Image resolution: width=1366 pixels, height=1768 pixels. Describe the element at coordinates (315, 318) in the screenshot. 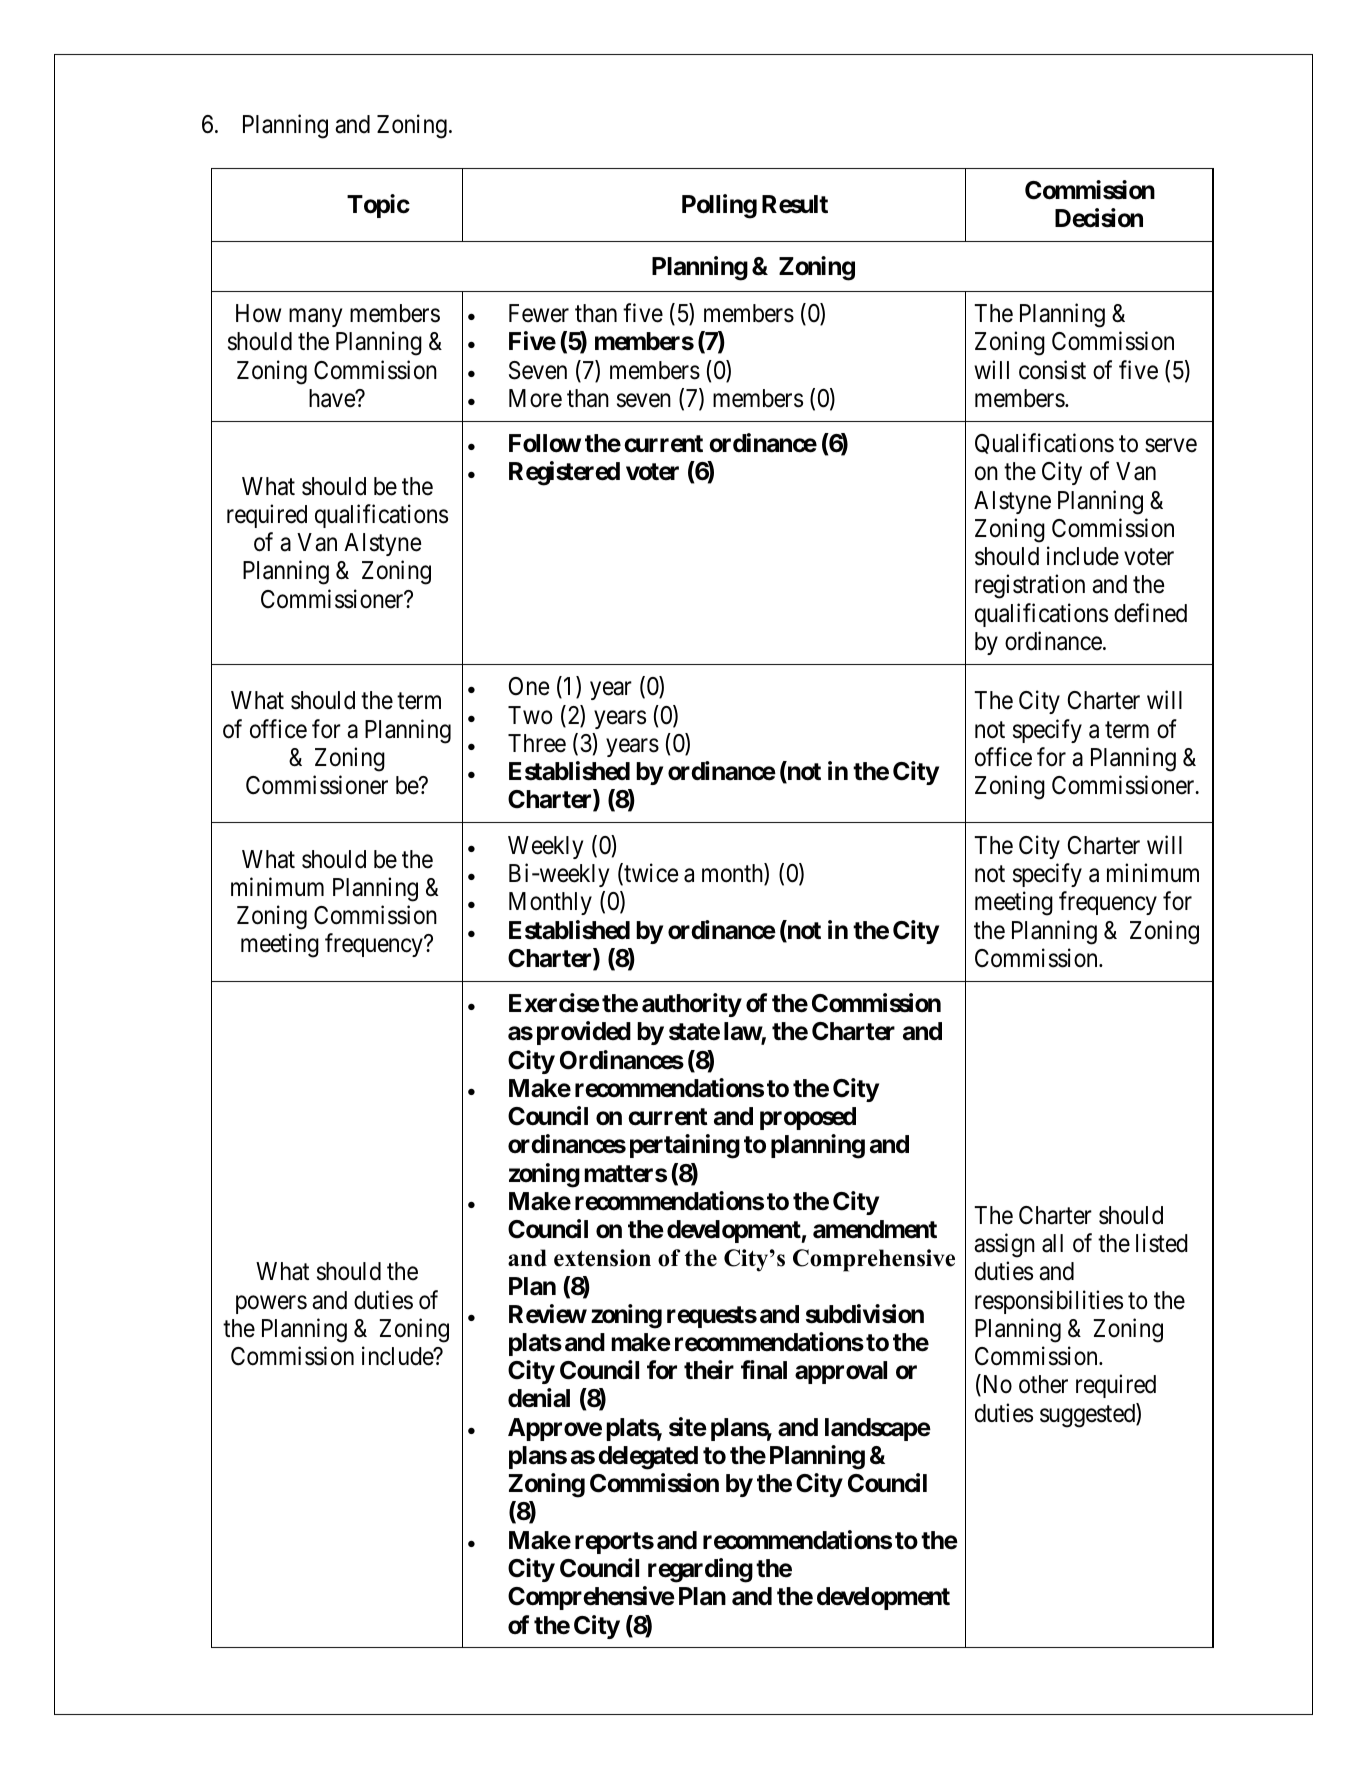

I see `many` at that location.
